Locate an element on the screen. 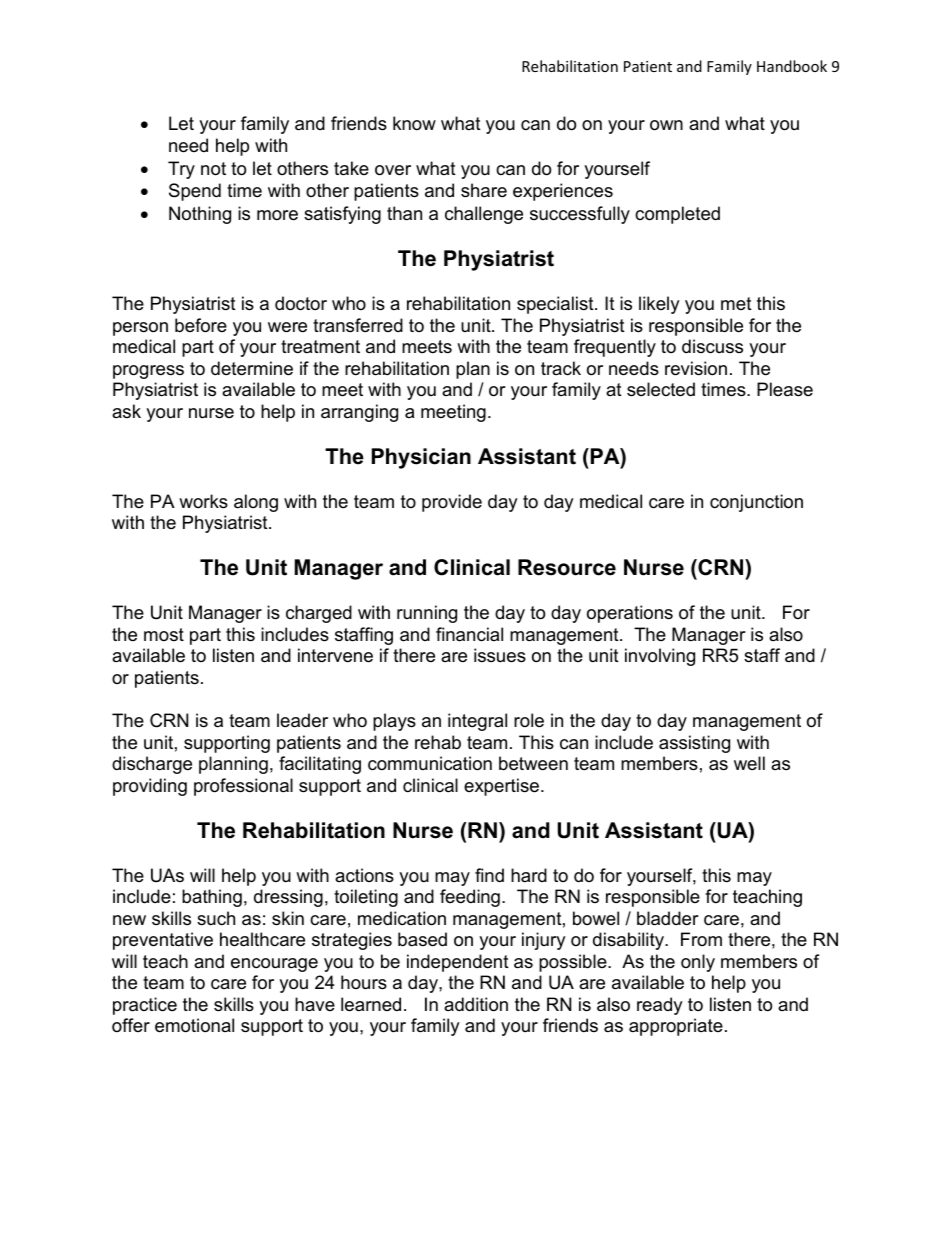  know is located at coordinates (414, 123).
